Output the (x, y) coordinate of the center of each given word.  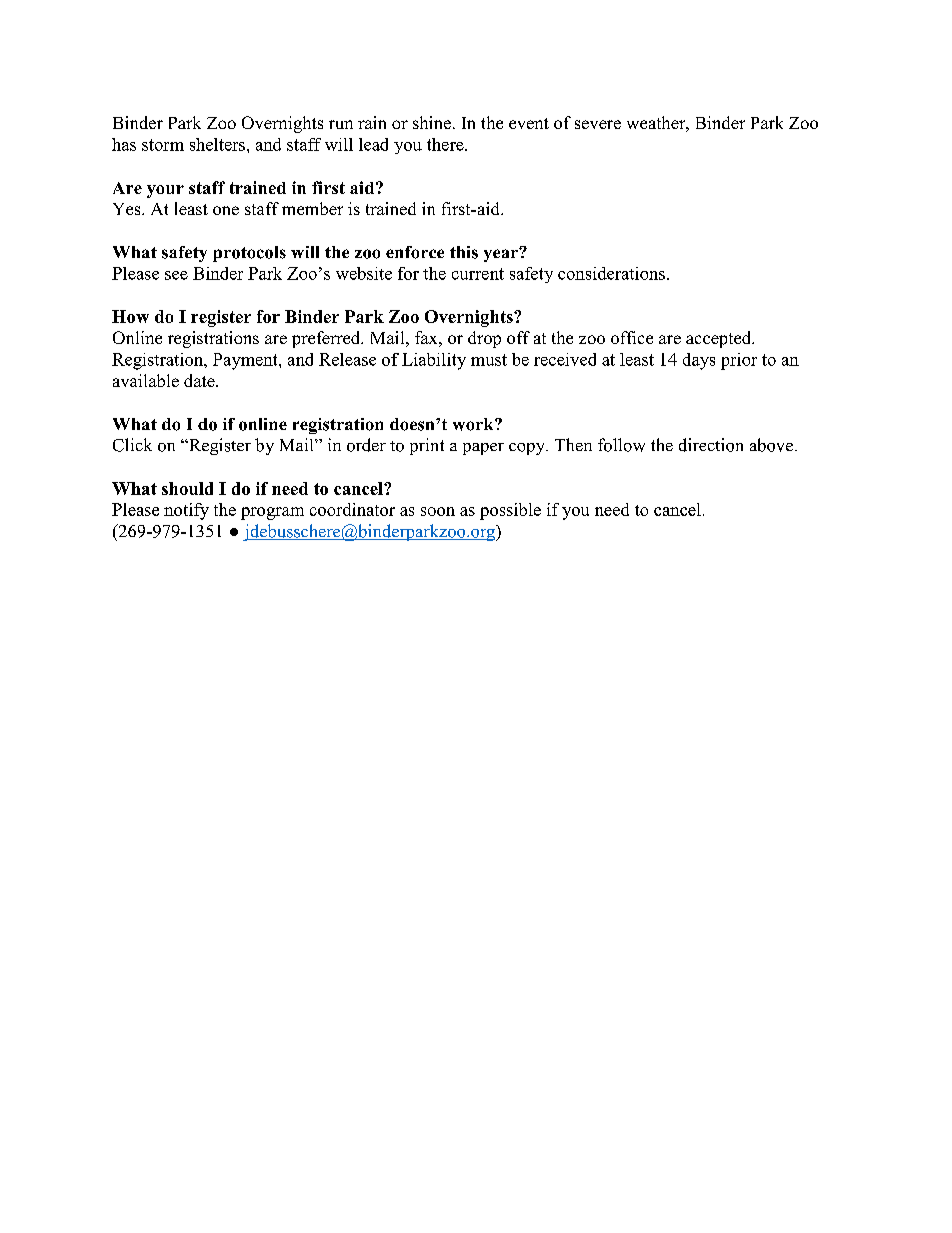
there (446, 144)
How (130, 316)
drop (484, 339)
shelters (217, 144)
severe (598, 124)
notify (186, 511)
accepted (719, 339)
